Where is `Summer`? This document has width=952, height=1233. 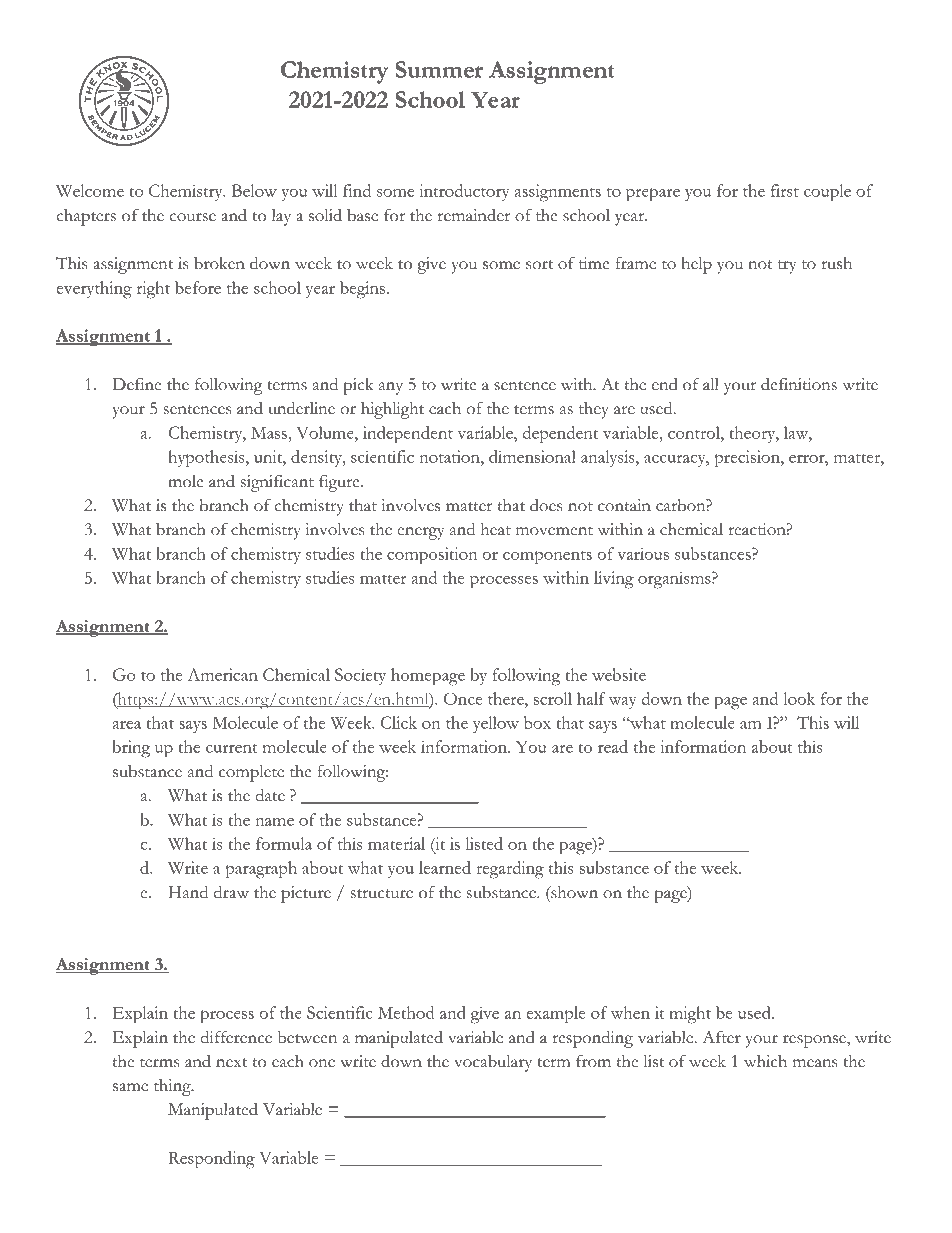 Summer is located at coordinates (439, 69).
